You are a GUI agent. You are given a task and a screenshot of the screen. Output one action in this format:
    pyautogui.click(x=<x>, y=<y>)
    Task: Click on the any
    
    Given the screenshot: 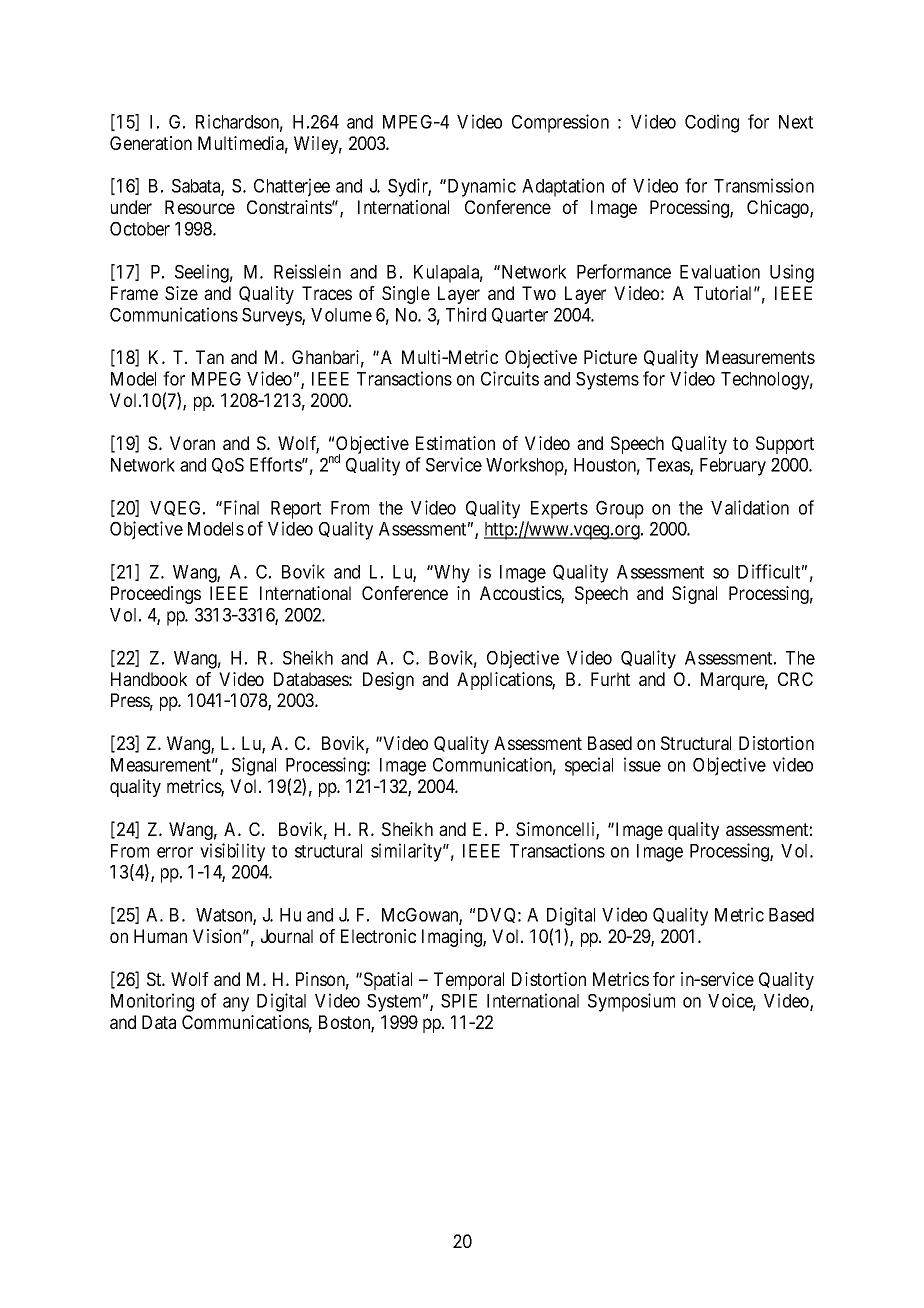 What is the action you would take?
    pyautogui.click(x=236, y=1004)
